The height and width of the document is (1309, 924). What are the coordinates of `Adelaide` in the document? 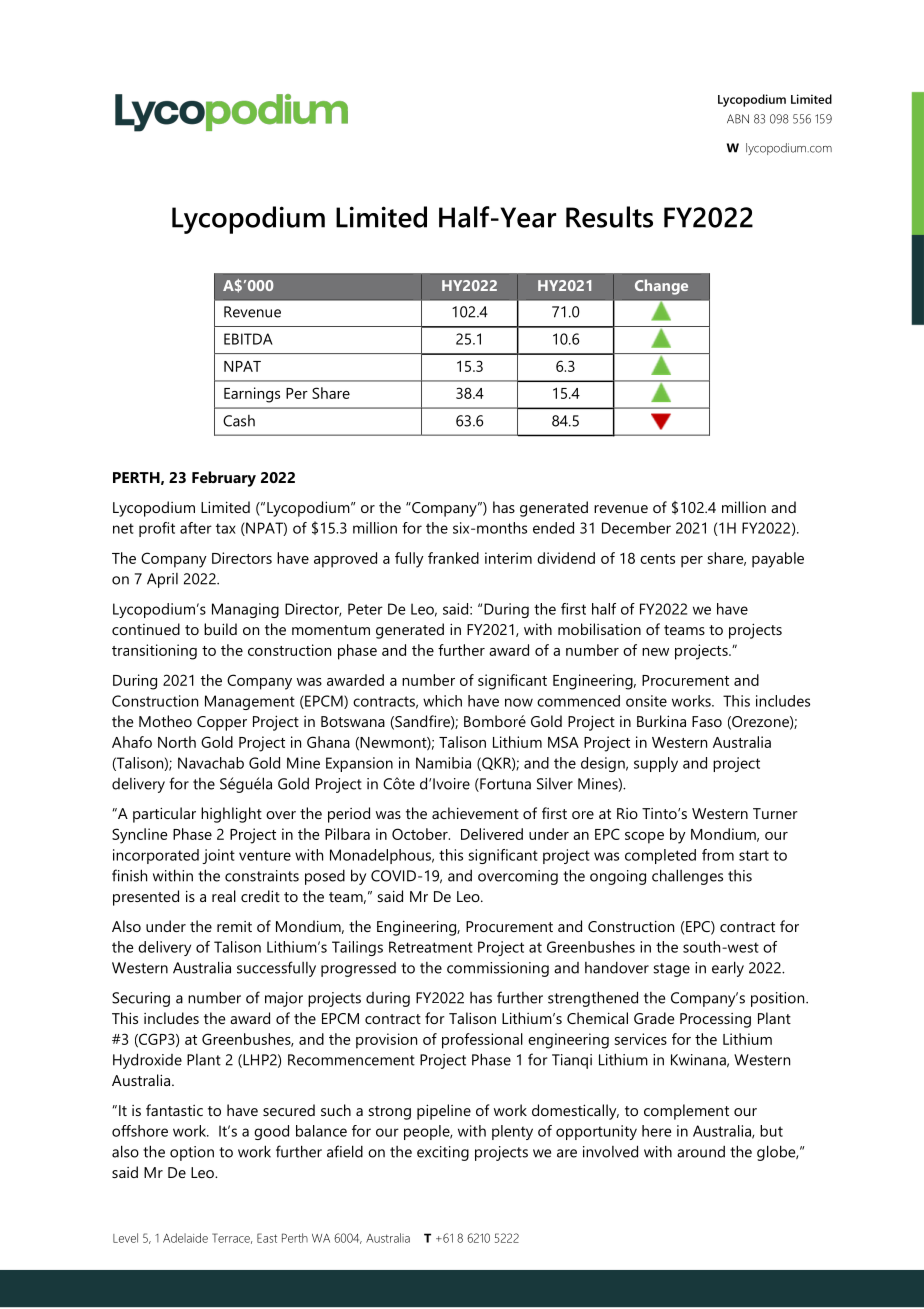 It's located at (185, 1238).
